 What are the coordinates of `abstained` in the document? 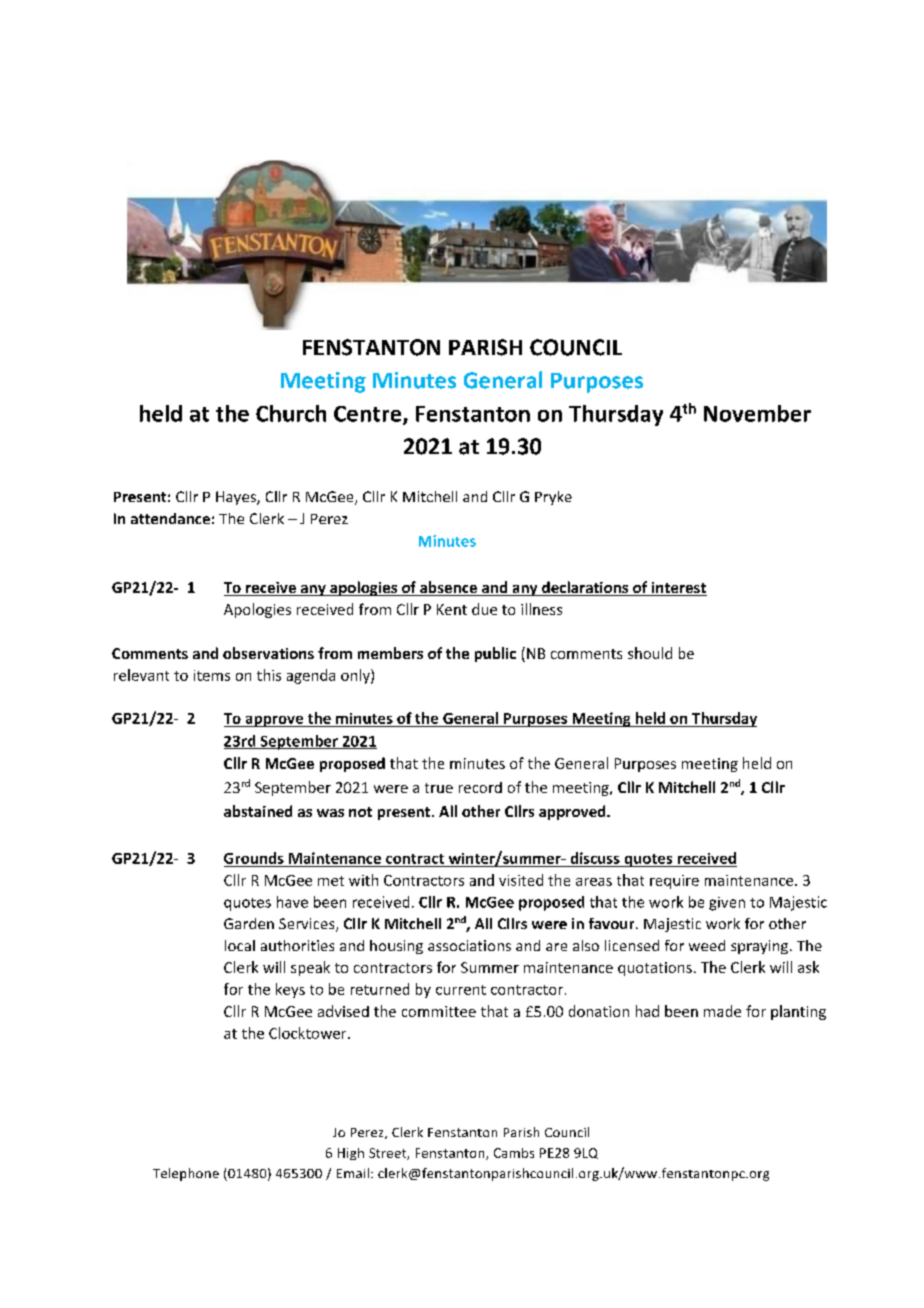 It's located at (258, 811).
